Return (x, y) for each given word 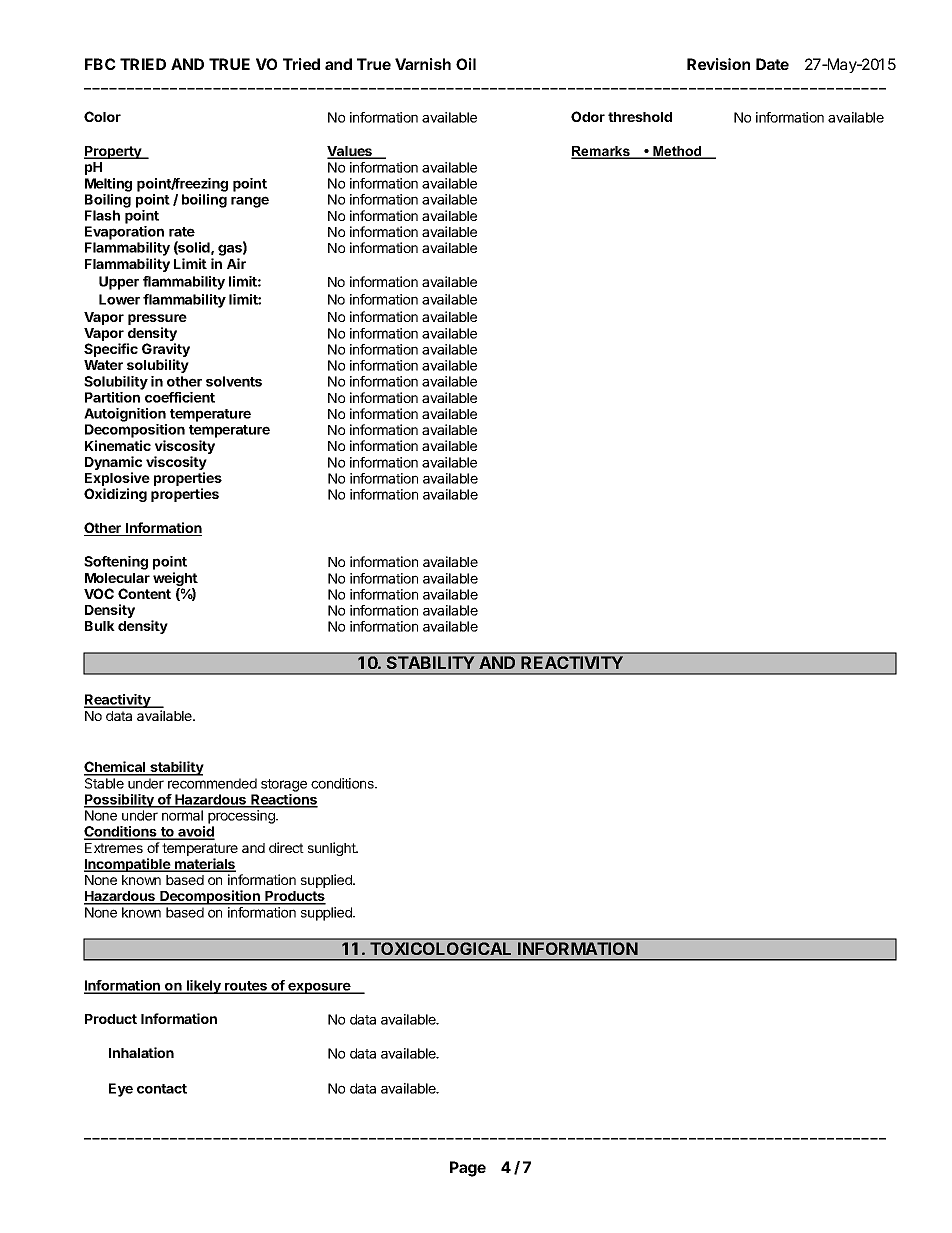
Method (677, 152)
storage (284, 785)
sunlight (333, 849)
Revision (718, 64)
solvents (234, 381)
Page (468, 1169)
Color (102, 116)
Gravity (166, 351)
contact (162, 1089)
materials (204, 865)
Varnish (423, 64)
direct (286, 847)
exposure (319, 988)
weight (175, 580)
